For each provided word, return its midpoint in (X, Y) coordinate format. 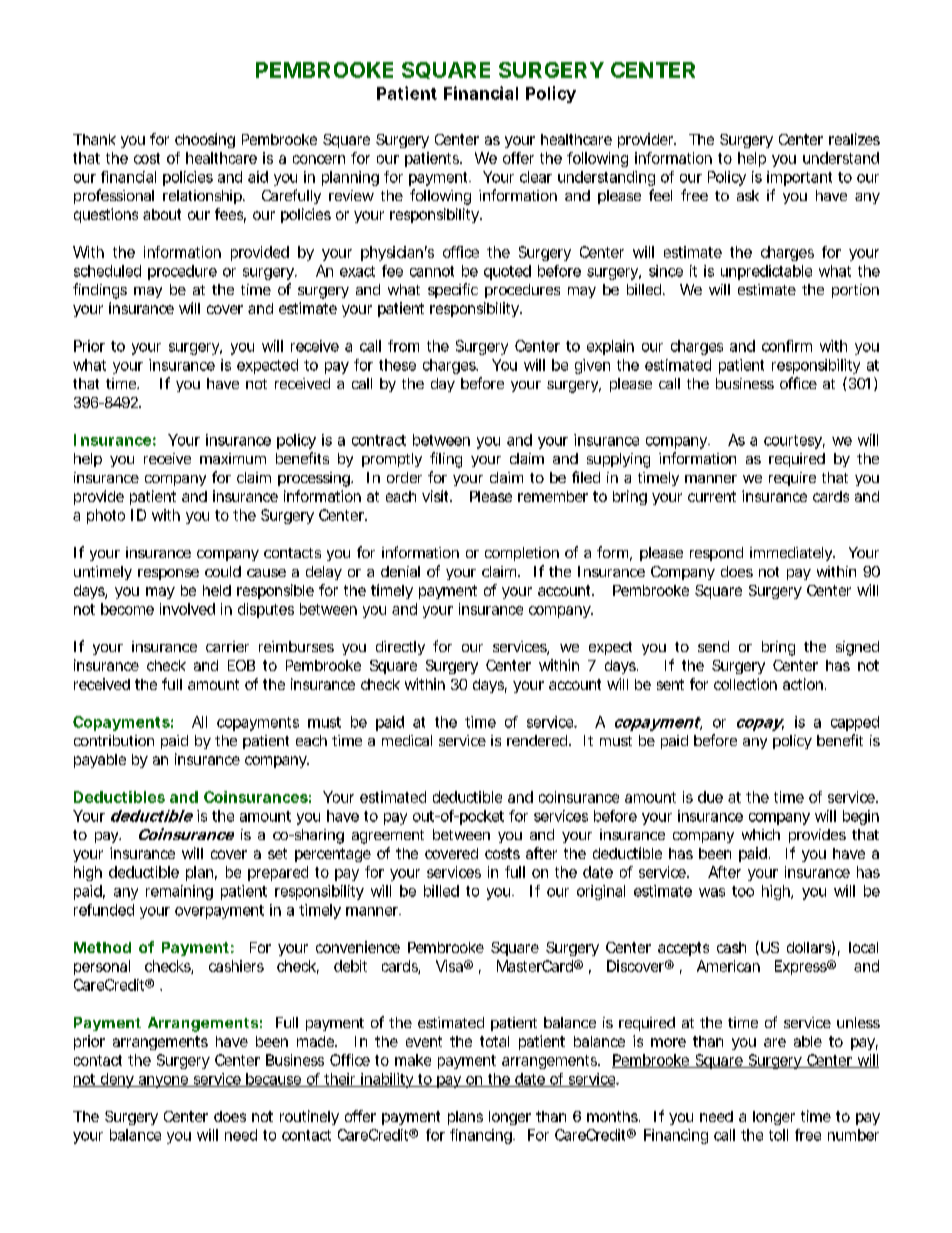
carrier (227, 646)
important (799, 178)
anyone (163, 1082)
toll (778, 1135)
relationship (202, 197)
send (713, 646)
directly (400, 648)
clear (536, 177)
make (413, 1060)
